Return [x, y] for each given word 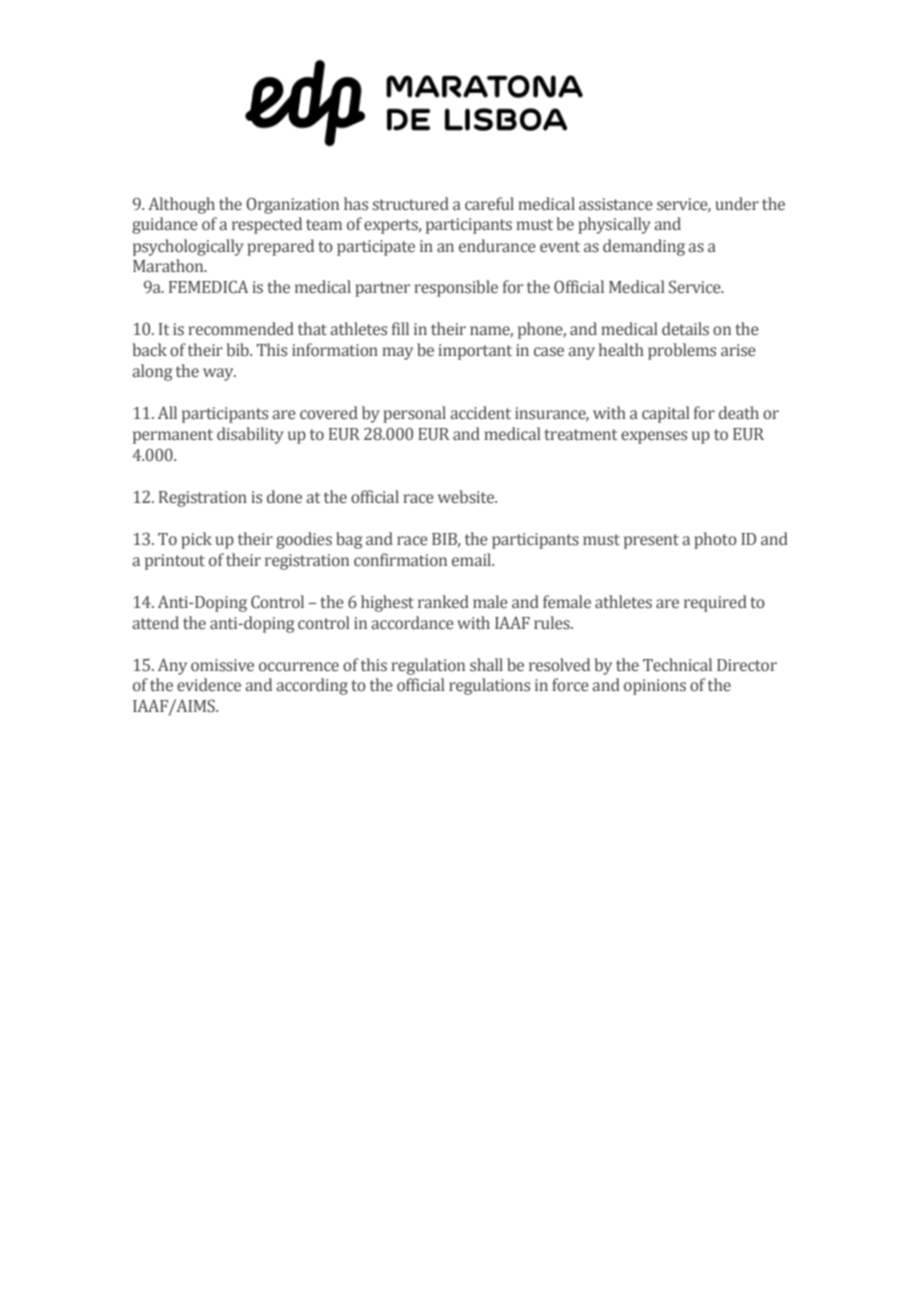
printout [175, 562]
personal [414, 414]
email [473, 560]
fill [400, 328]
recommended [241, 329]
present [651, 541]
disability [250, 435]
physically [614, 225]
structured [411, 204]
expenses [654, 437]
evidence [209, 685]
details [685, 329]
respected [267, 225]
